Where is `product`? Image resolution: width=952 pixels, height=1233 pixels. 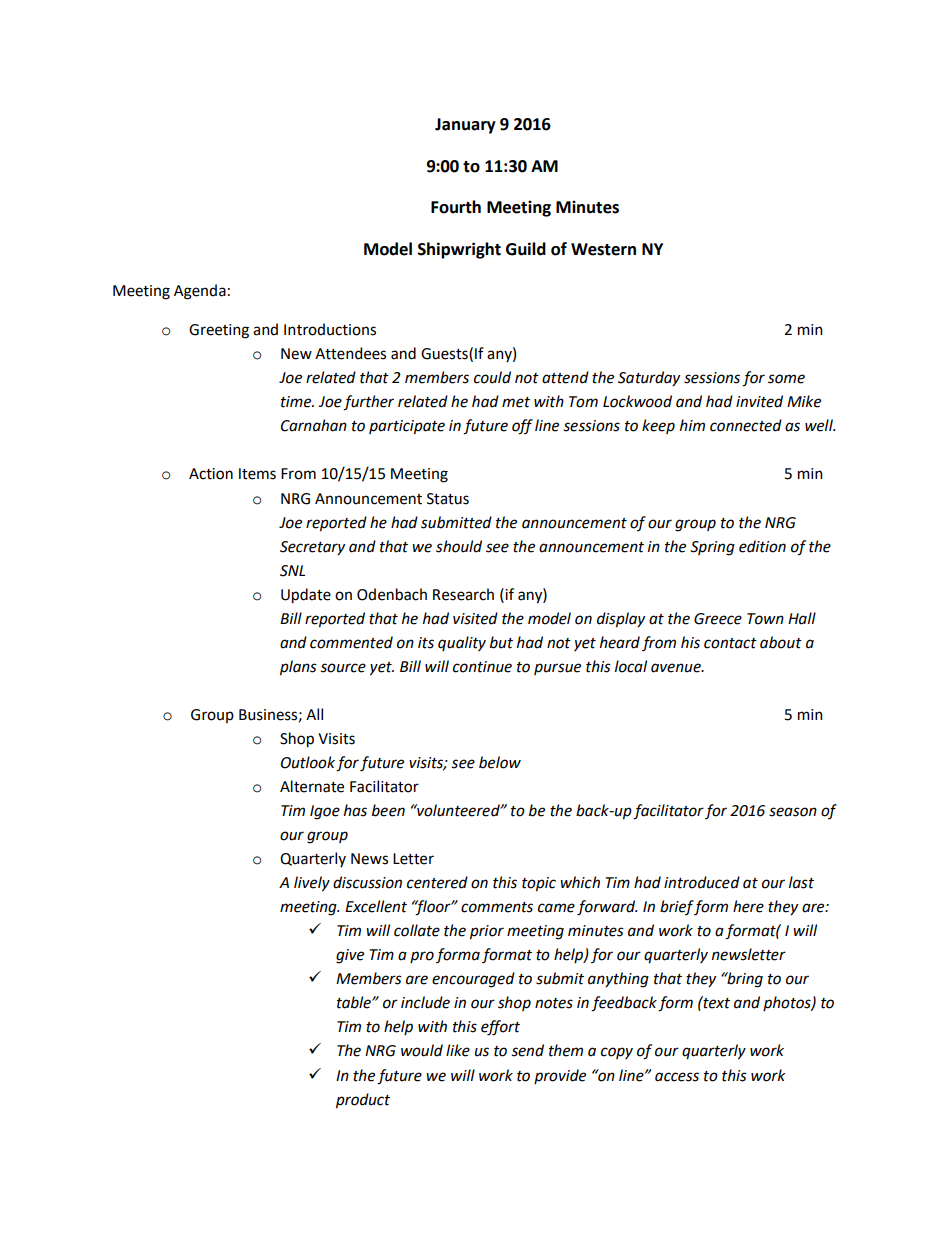 product is located at coordinates (363, 1101).
